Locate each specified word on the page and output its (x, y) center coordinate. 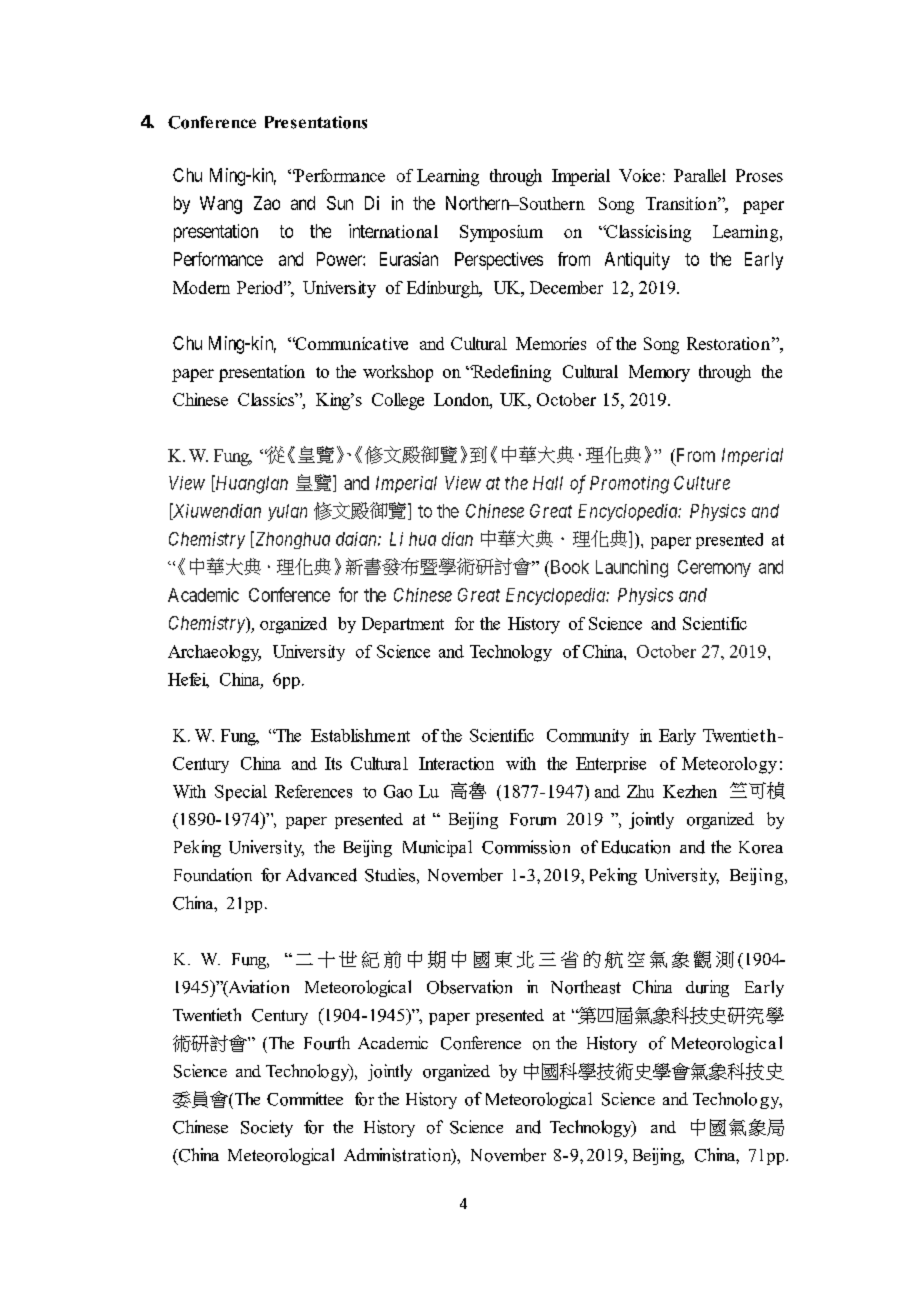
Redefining (510, 373)
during (707, 988)
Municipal (437, 848)
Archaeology (214, 653)
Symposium (501, 233)
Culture (702, 483)
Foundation (213, 875)
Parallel (700, 175)
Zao (267, 203)
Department (403, 625)
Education (636, 847)
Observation (469, 987)
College (398, 401)
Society (267, 1128)
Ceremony (714, 568)
